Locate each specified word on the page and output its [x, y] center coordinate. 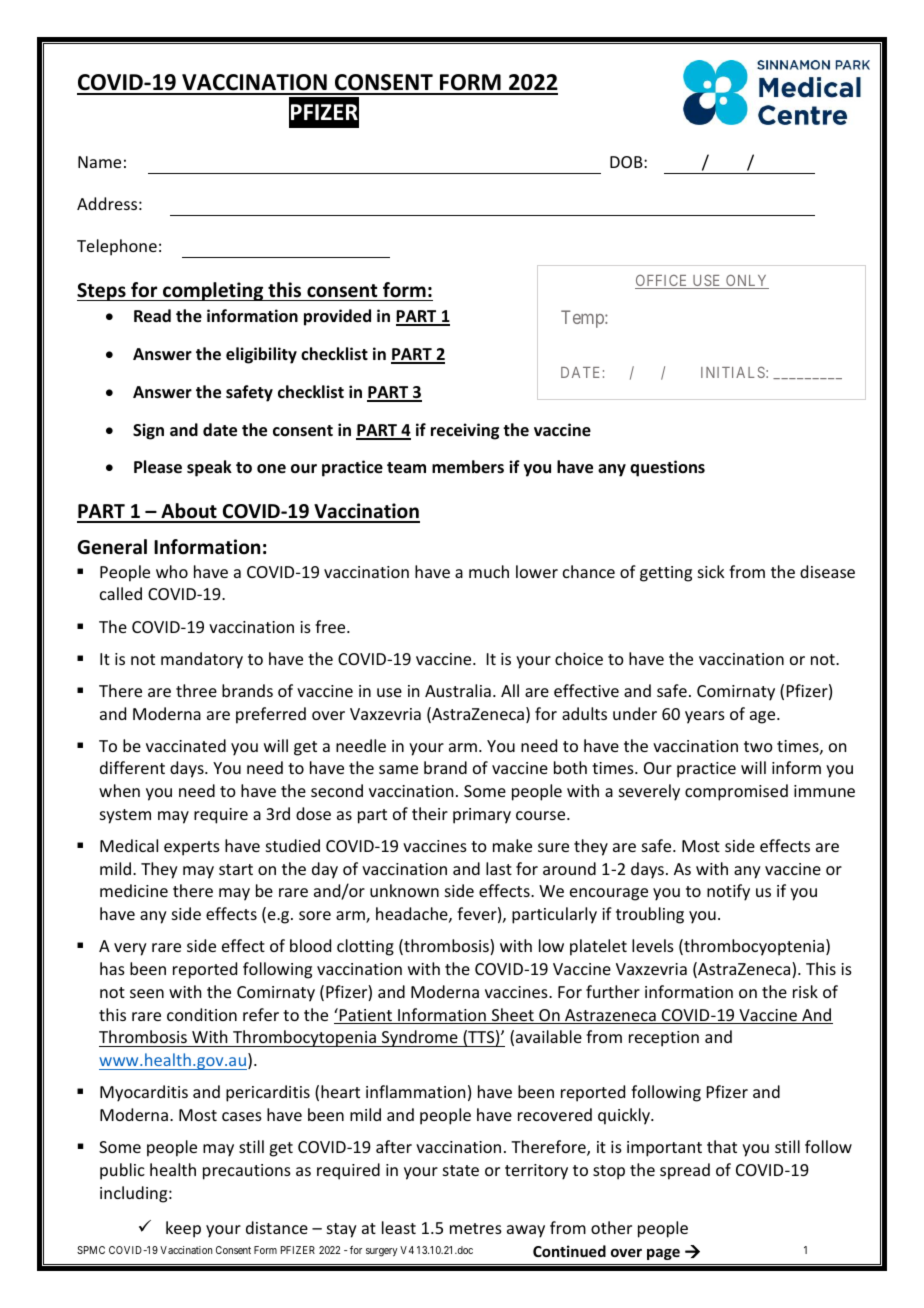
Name [99, 162]
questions [667, 468]
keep [183, 1229]
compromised [736, 792]
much [489, 571]
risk [805, 991]
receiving [465, 431]
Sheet [513, 1016]
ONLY [746, 282]
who [172, 571]
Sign [148, 431]
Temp [583, 319]
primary [482, 816]
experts [192, 848]
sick [711, 571]
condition [202, 1014]
